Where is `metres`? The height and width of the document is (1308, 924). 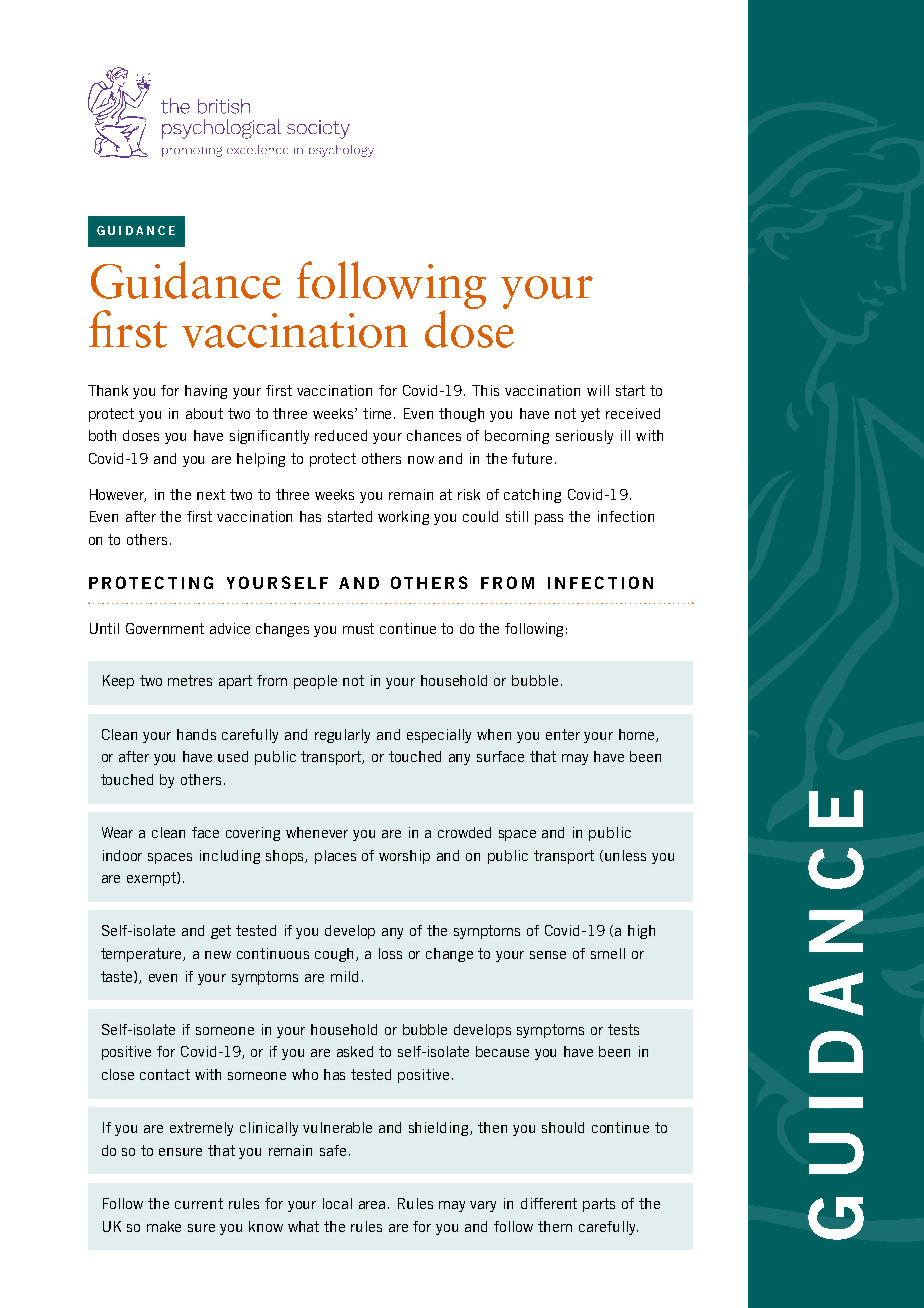 metres is located at coordinates (190, 680).
